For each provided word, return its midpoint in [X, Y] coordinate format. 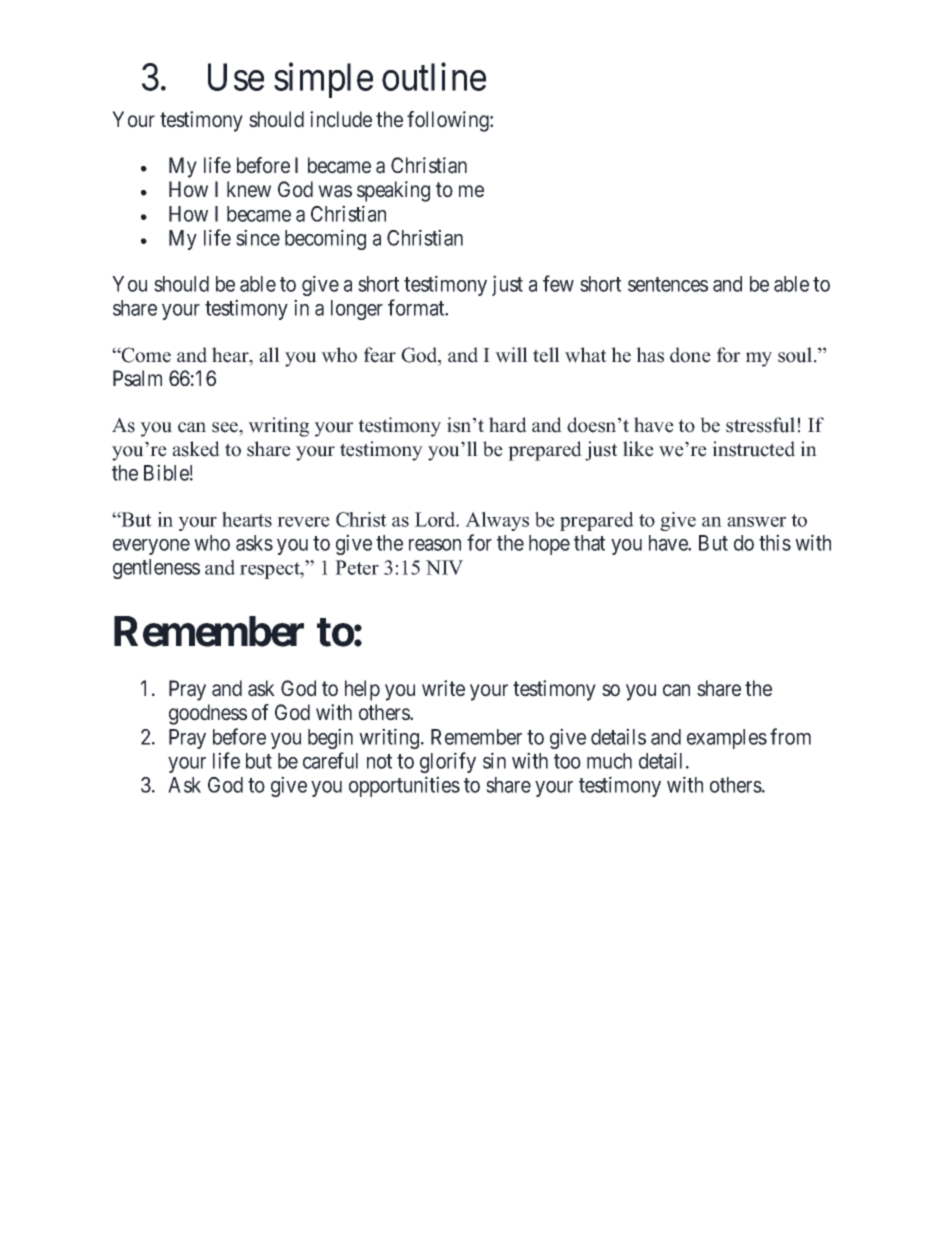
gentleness [156, 569]
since [258, 237]
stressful [760, 425]
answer [756, 522]
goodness [208, 714]
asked [196, 449]
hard [508, 425]
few [558, 283]
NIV [444, 567]
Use [236, 77]
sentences [668, 284]
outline [434, 77]
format [417, 307]
